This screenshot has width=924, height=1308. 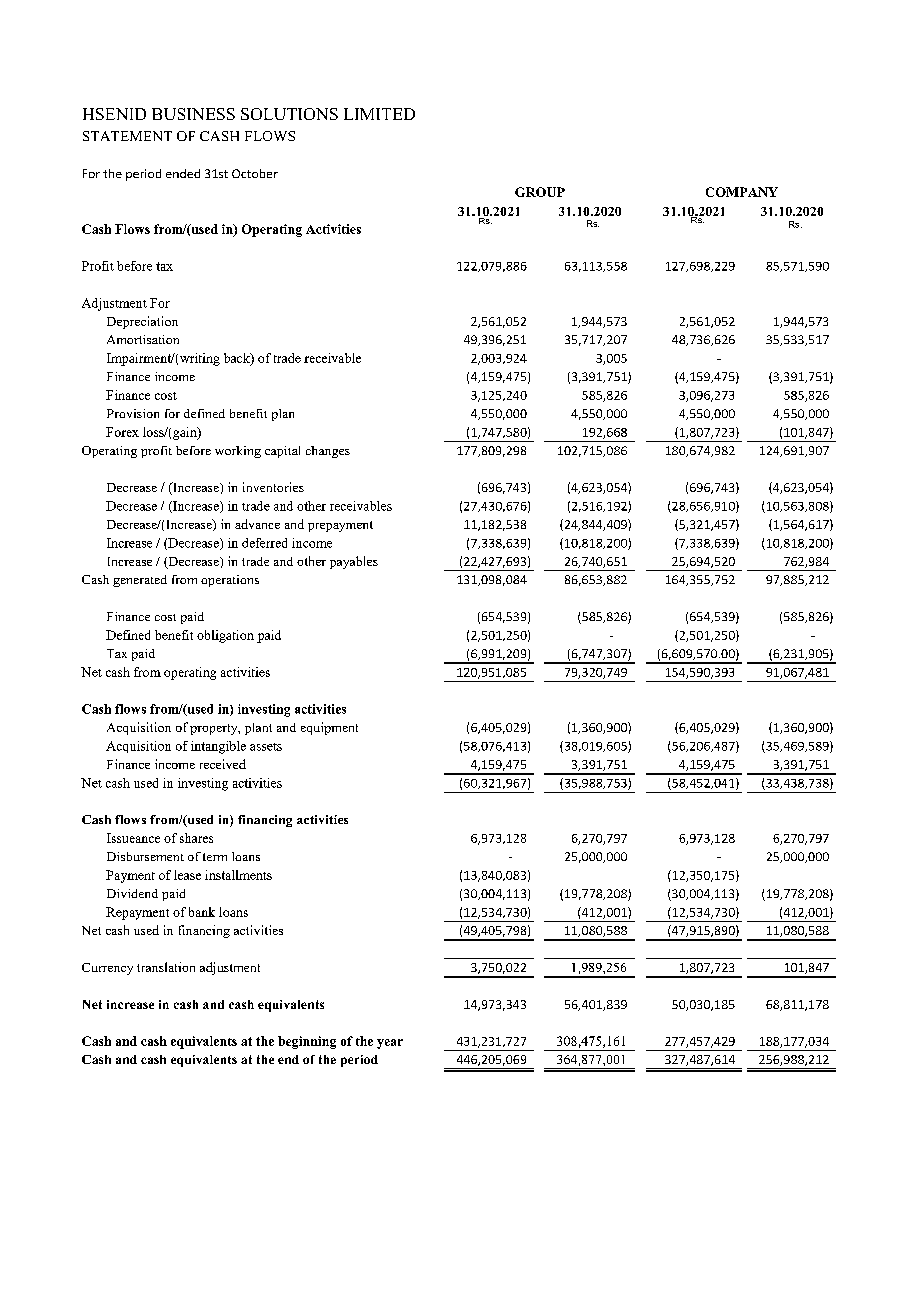 I want to click on generated, so click(x=140, y=581).
